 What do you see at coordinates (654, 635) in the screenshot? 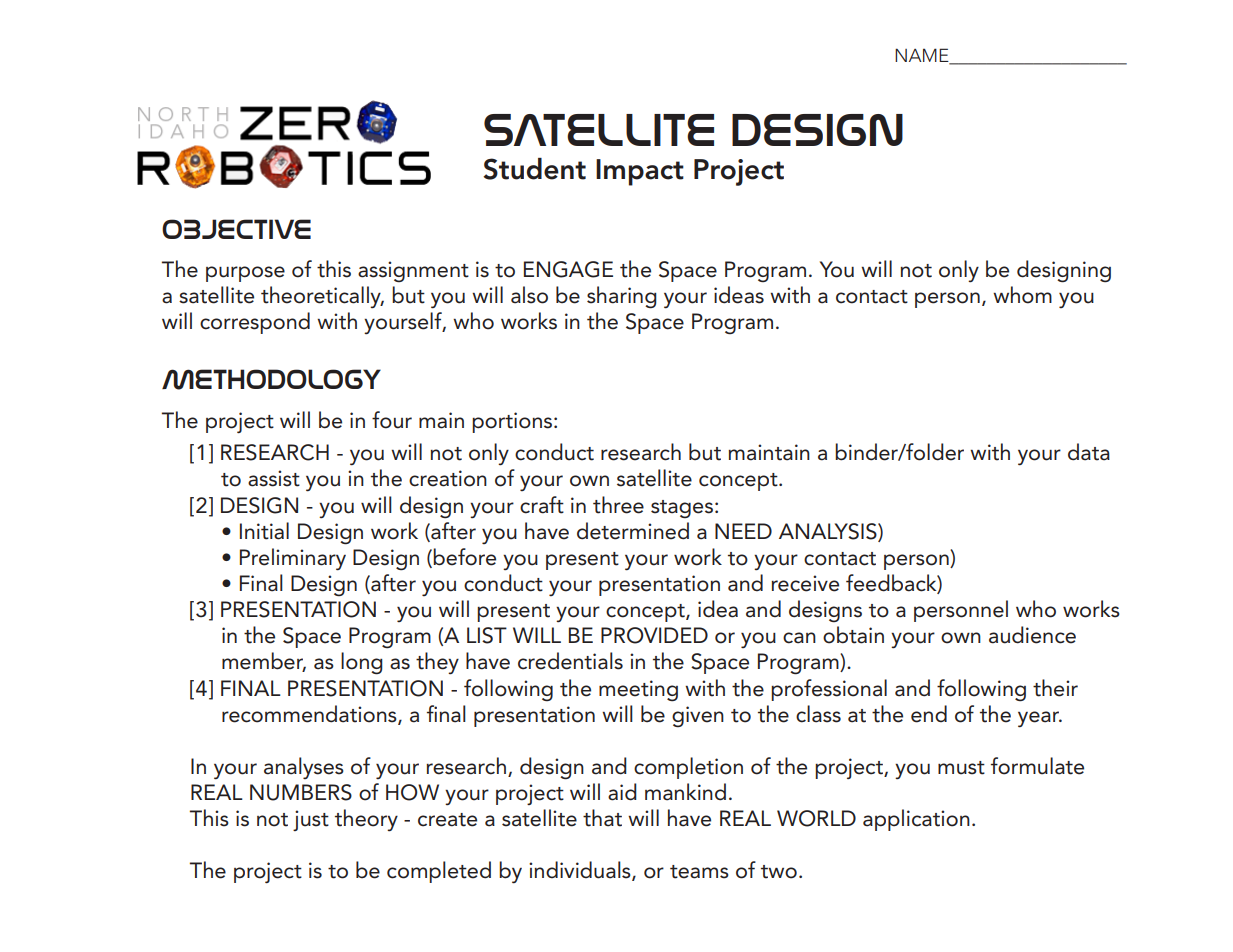
I see `PROVIDED` at bounding box center [654, 635].
